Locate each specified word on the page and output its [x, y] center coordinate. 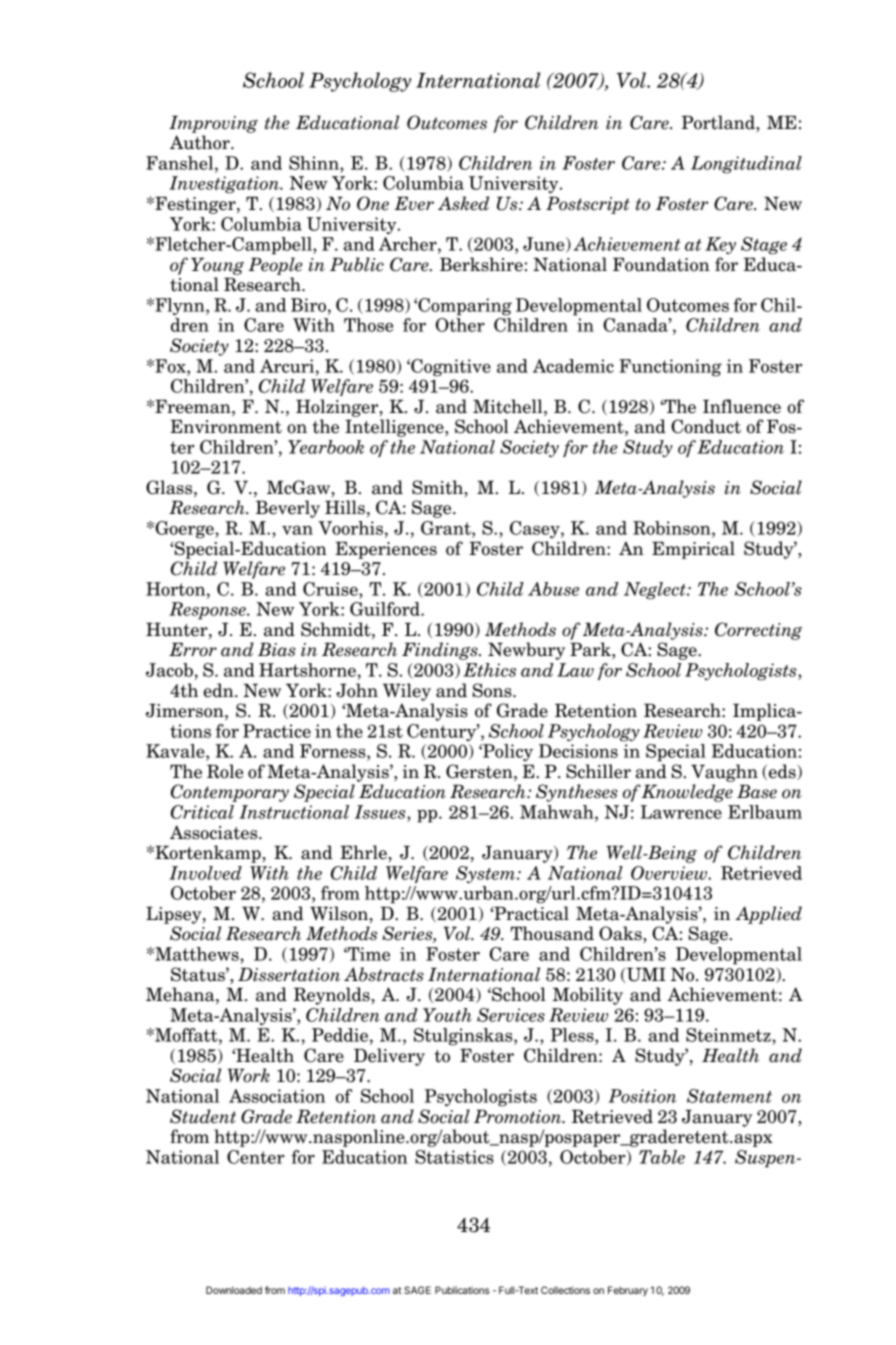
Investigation [225, 185]
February [628, 1291]
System [487, 875]
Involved [205, 873]
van [297, 530]
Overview [670, 873]
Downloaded [234, 1290]
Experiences [386, 550]
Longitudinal [746, 165]
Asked [463, 203]
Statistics [454, 1157]
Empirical [693, 550]
